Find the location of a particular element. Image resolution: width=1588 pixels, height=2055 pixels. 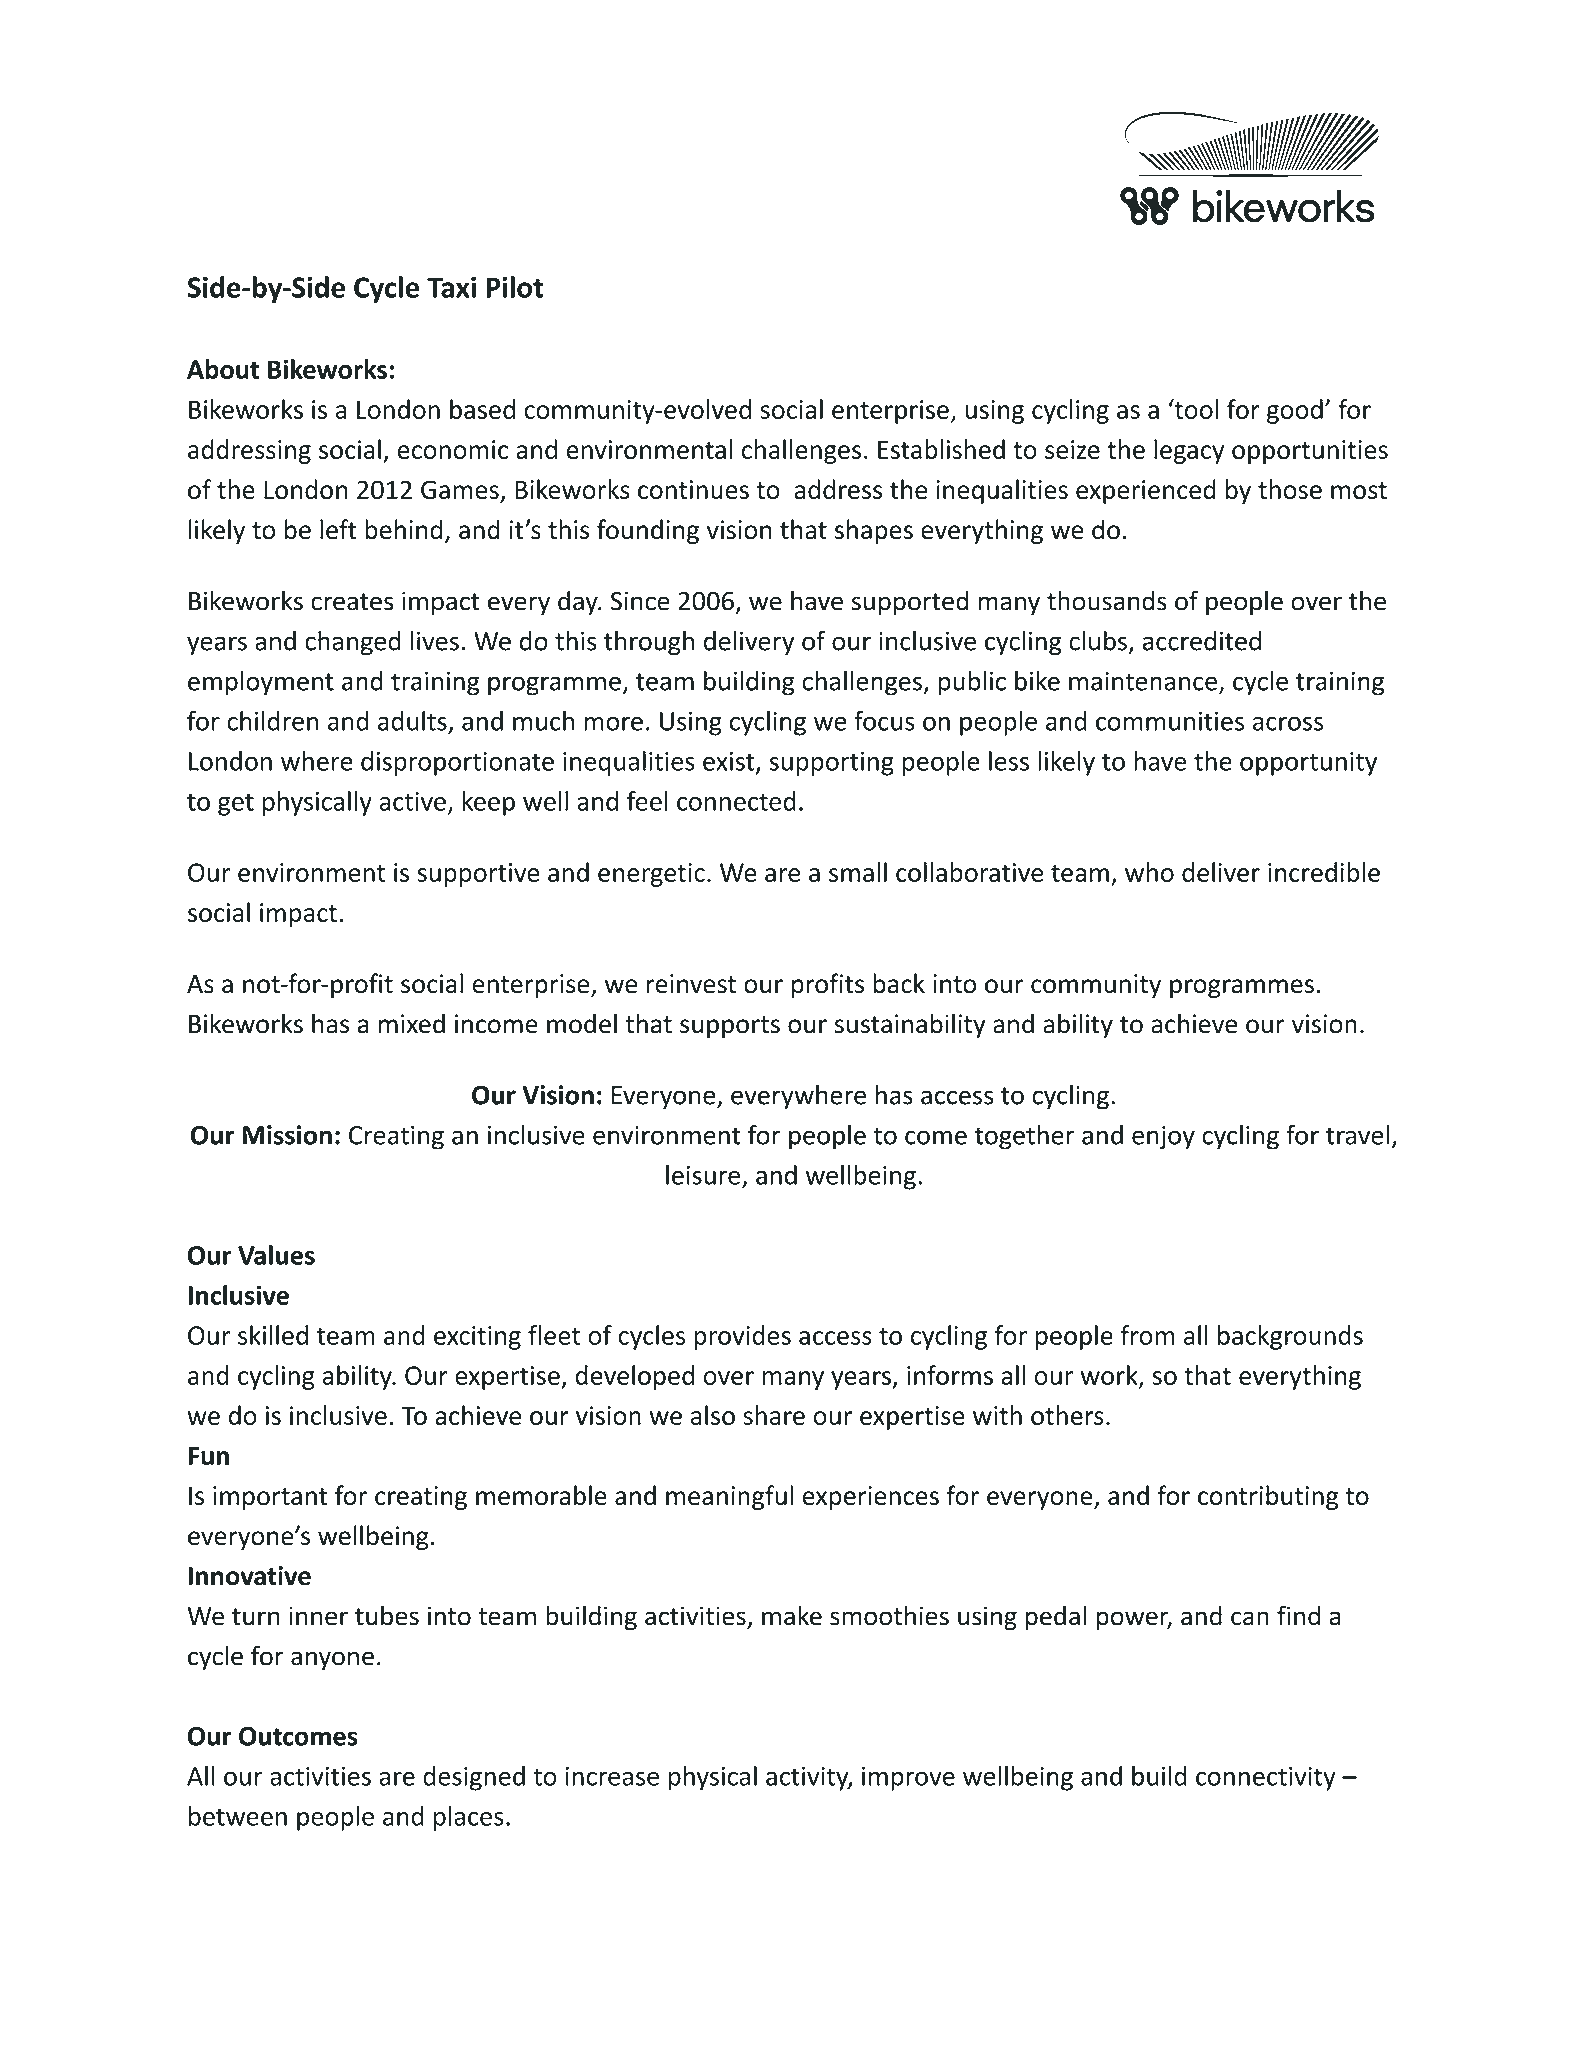

small is located at coordinates (858, 872).
